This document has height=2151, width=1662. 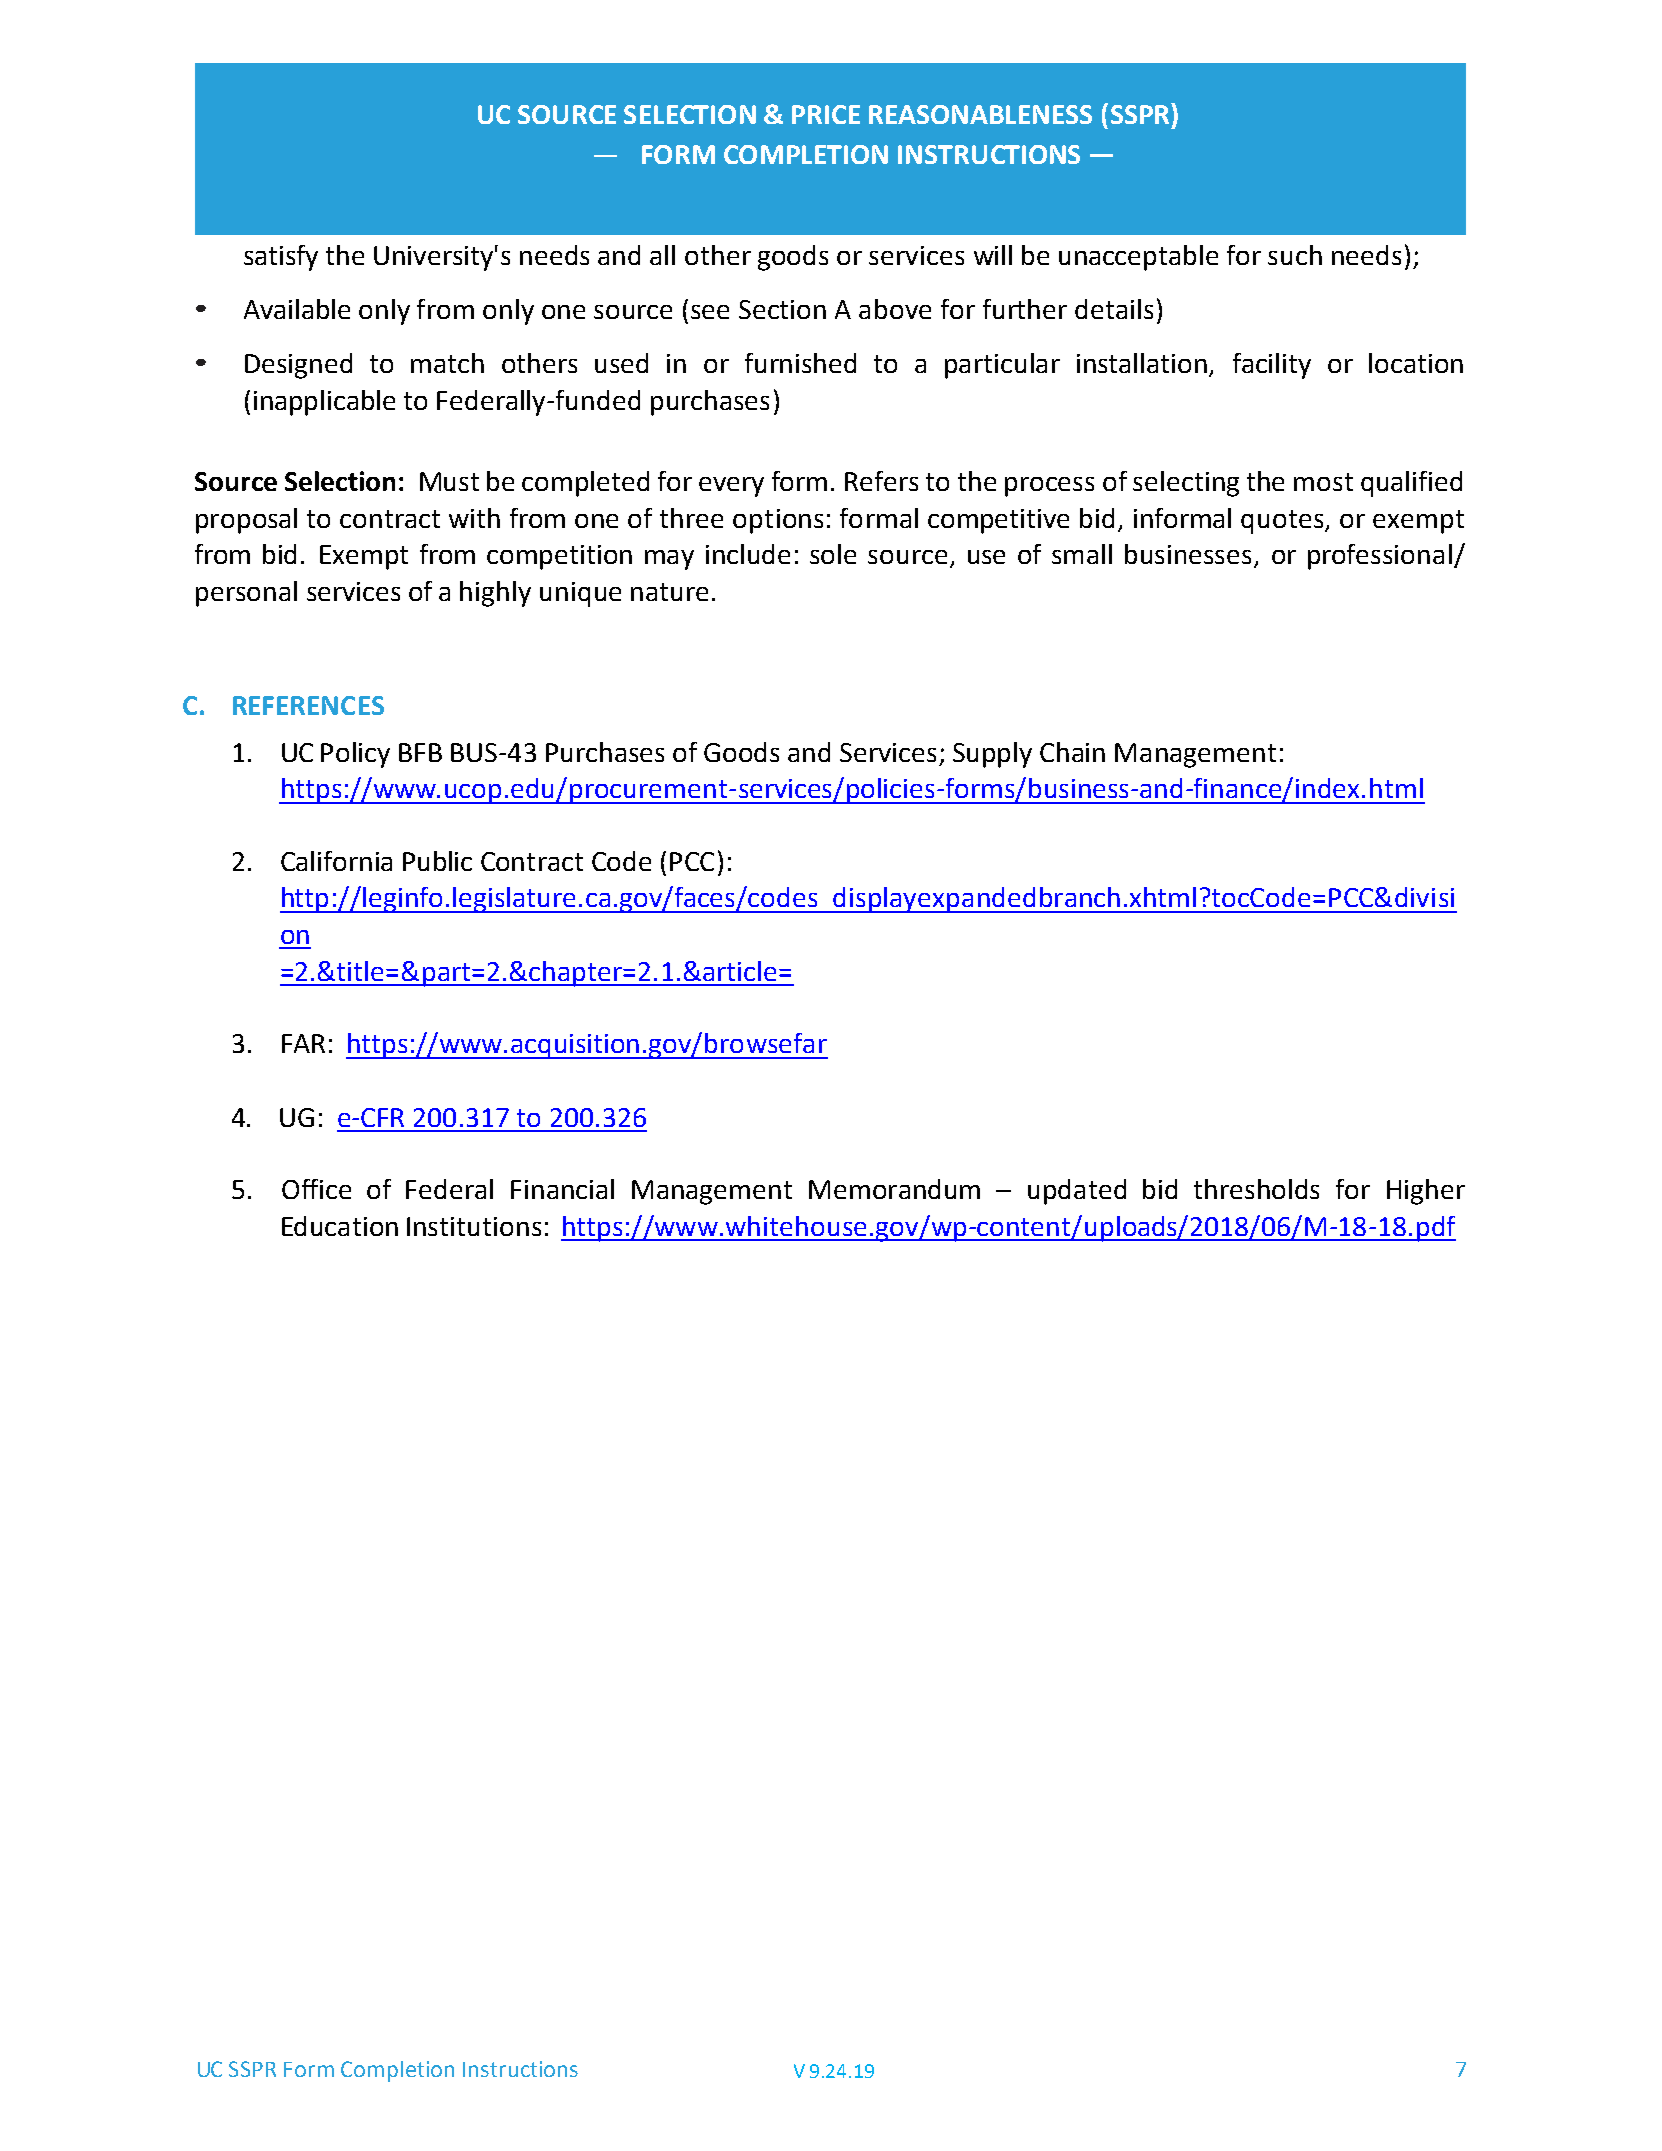 I want to click on professional, so click(x=1380, y=557).
